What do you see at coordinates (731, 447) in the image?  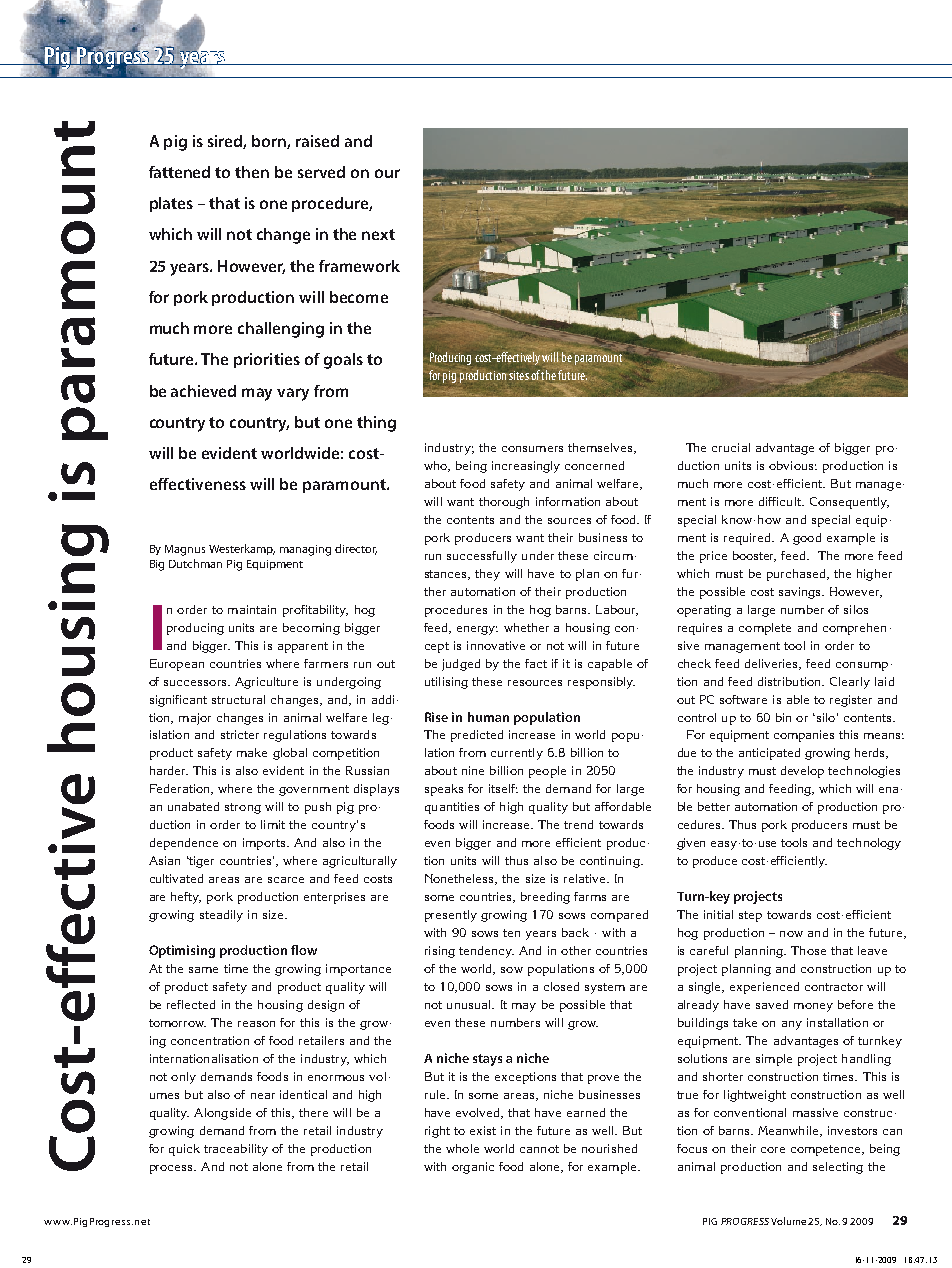 I see `crucial` at bounding box center [731, 447].
